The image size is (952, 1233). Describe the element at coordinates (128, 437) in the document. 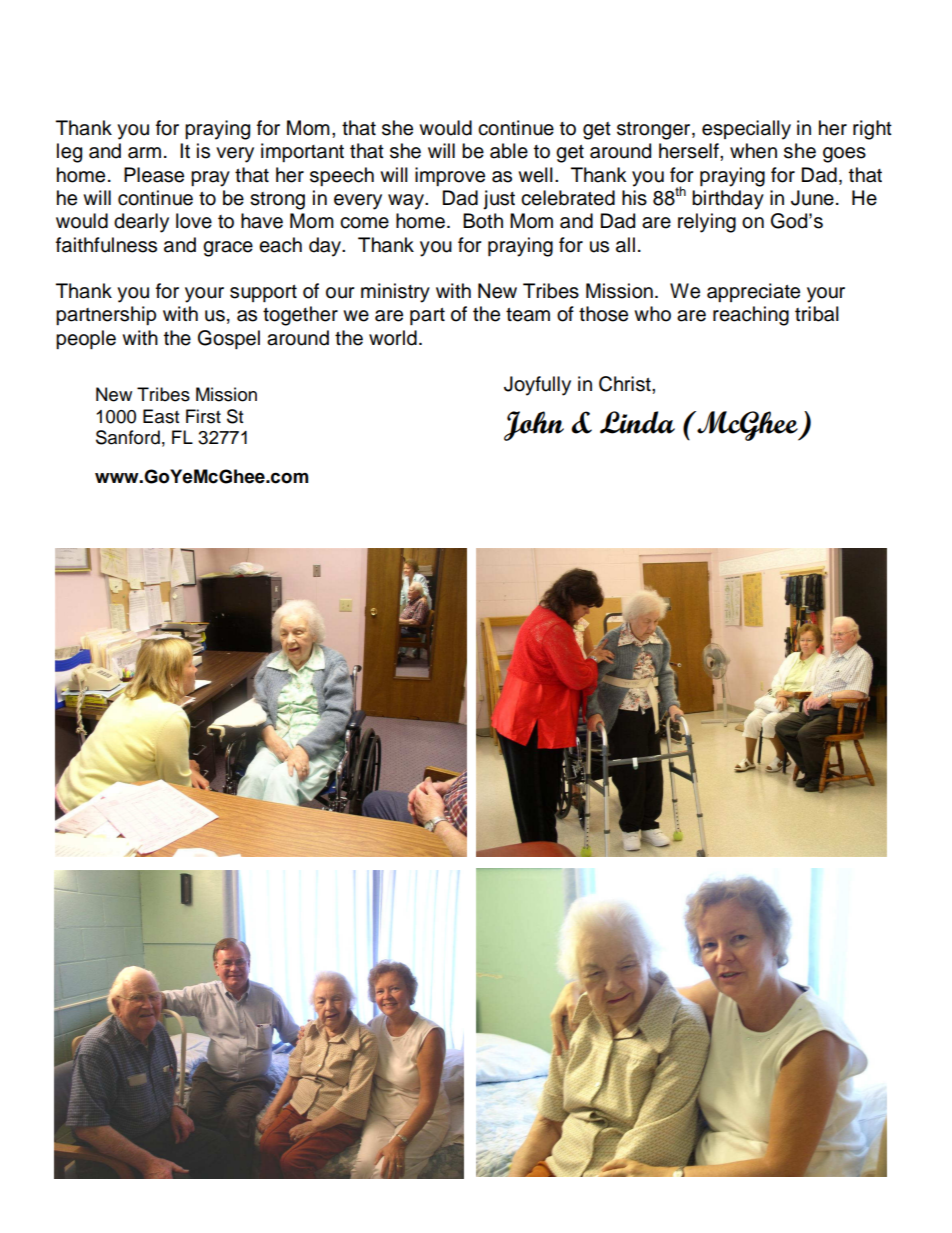

I see `Sanford` at that location.
